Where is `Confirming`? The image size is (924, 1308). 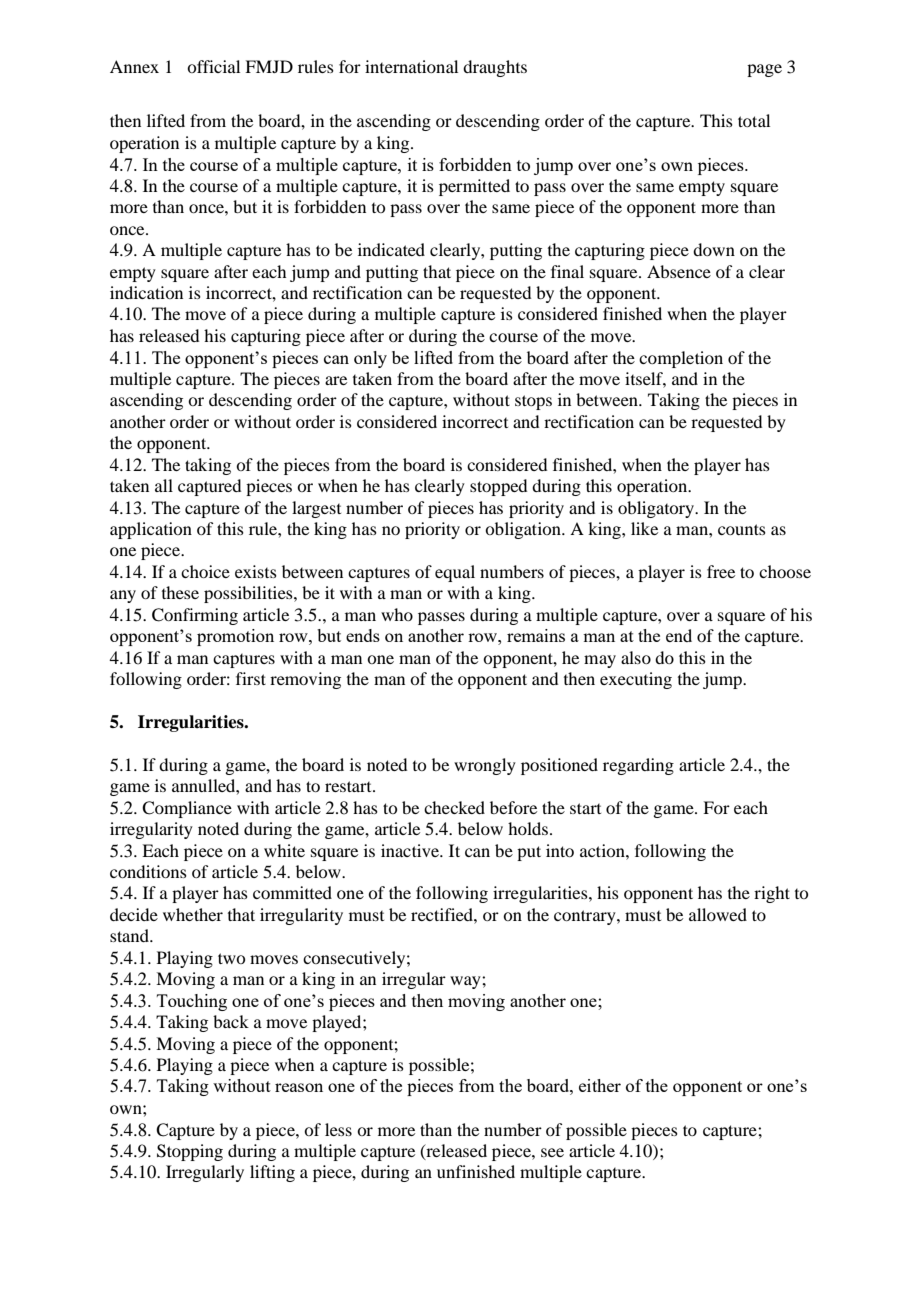
Confirming is located at coordinates (195, 616).
